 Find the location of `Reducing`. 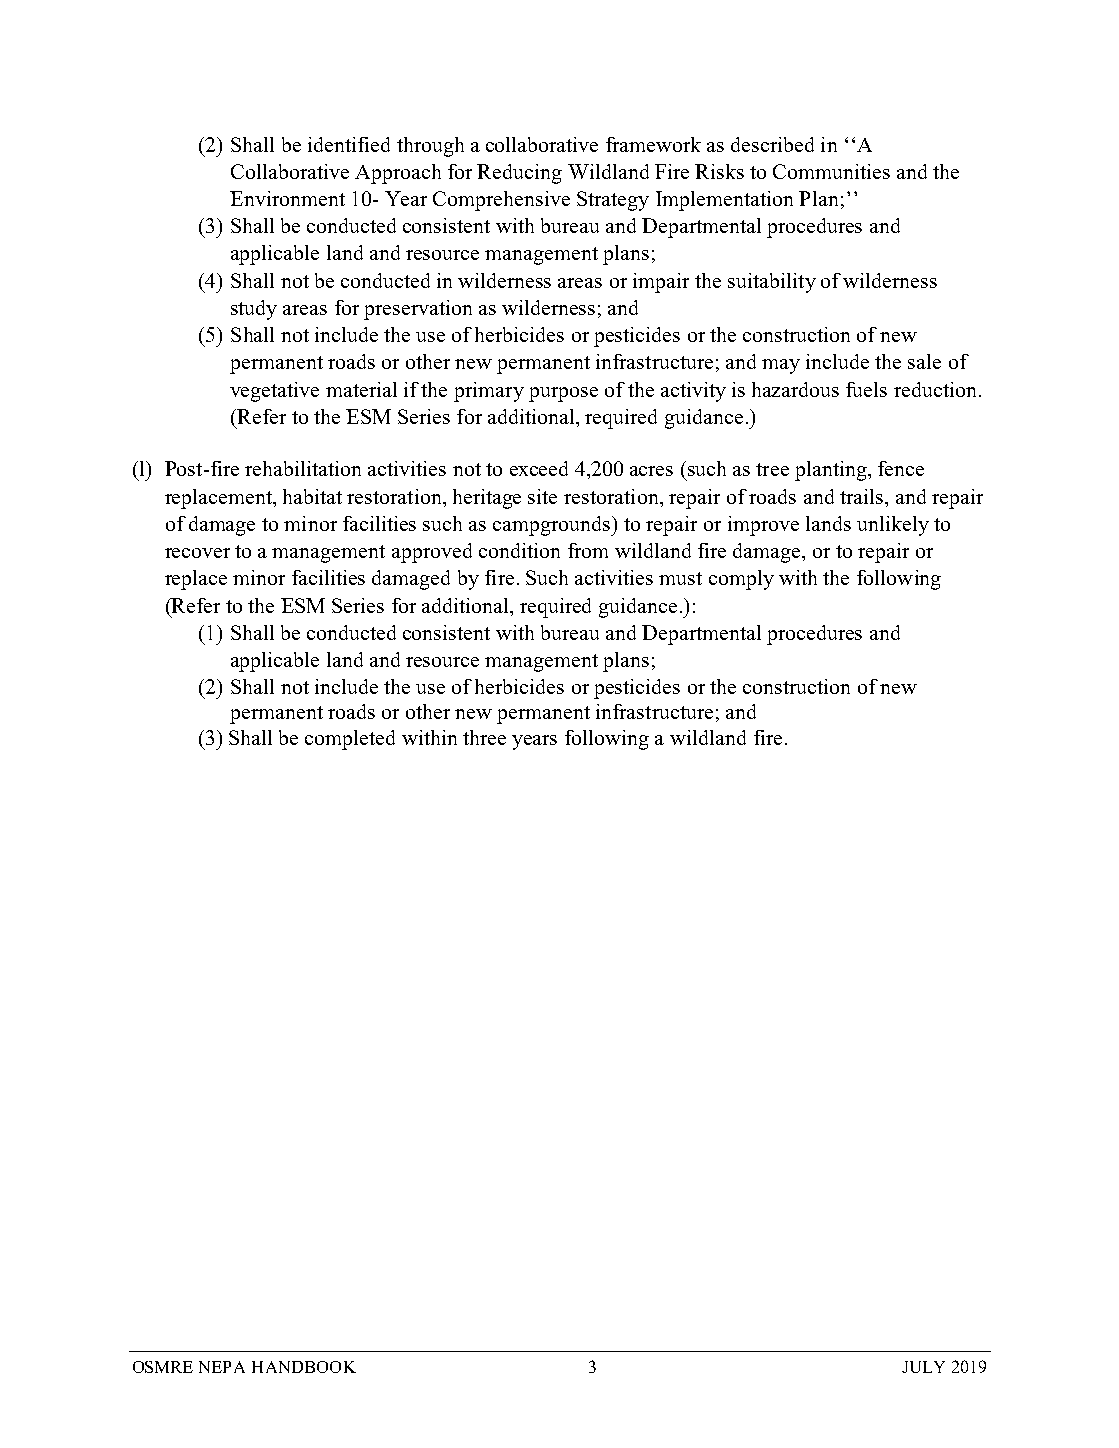

Reducing is located at coordinates (519, 174).
